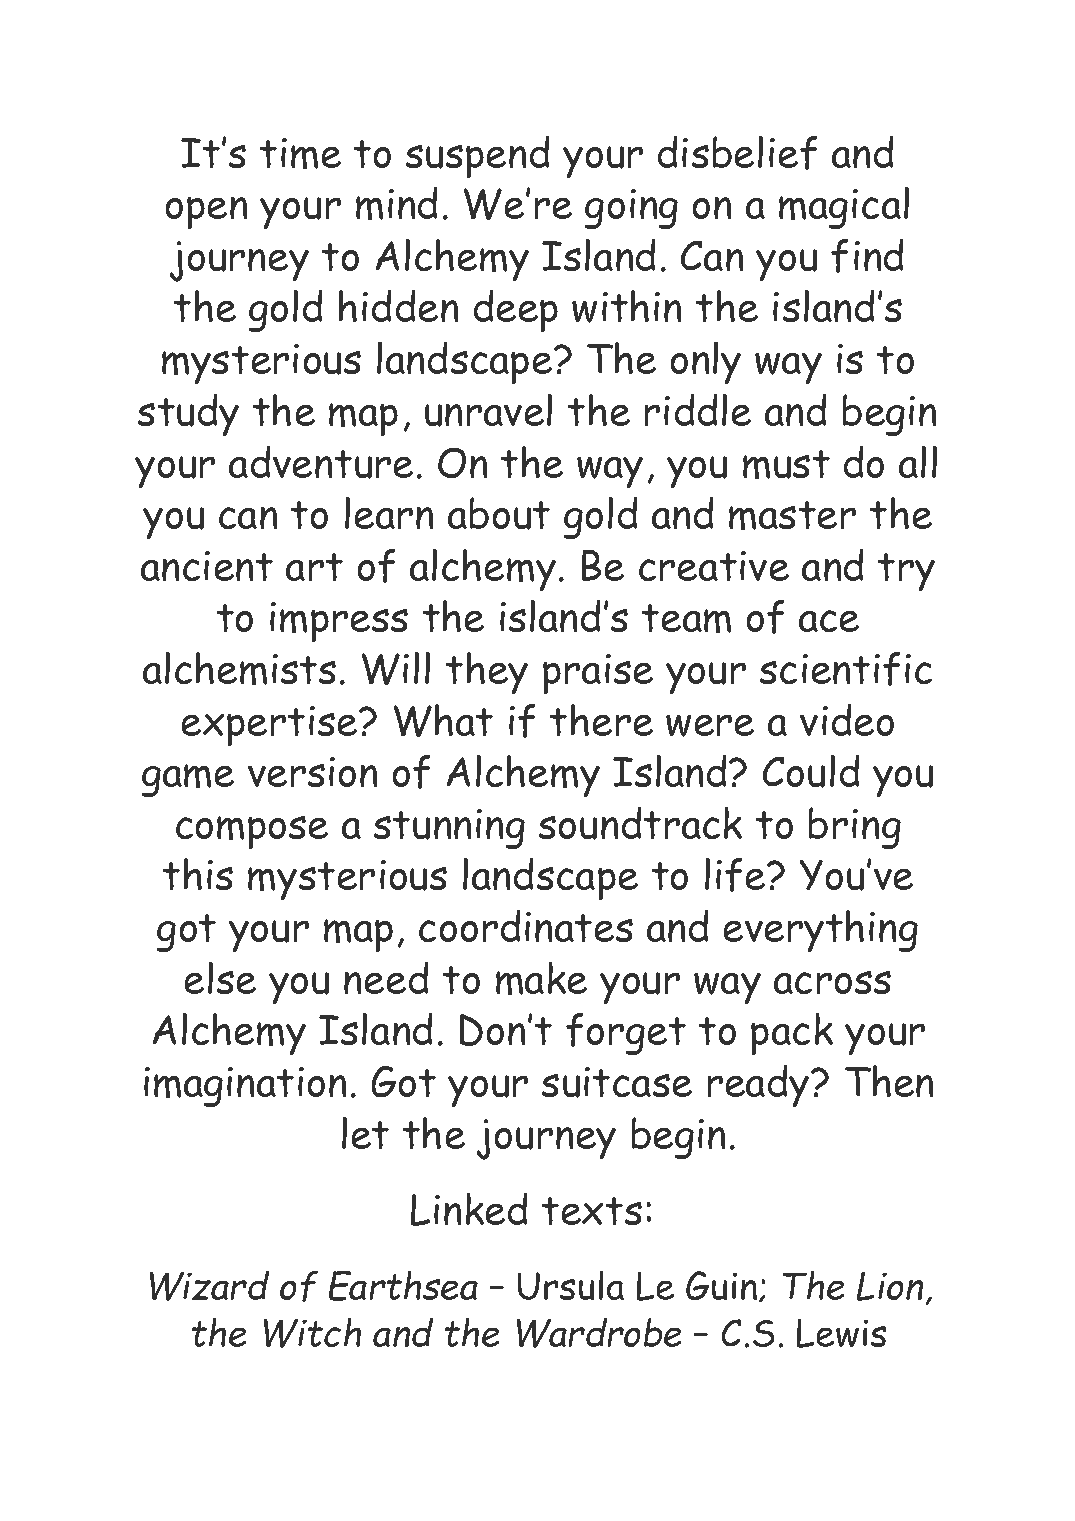 This image has width=1075, height=1521. What do you see at coordinates (312, 1333) in the image?
I see `Witch` at bounding box center [312, 1333].
